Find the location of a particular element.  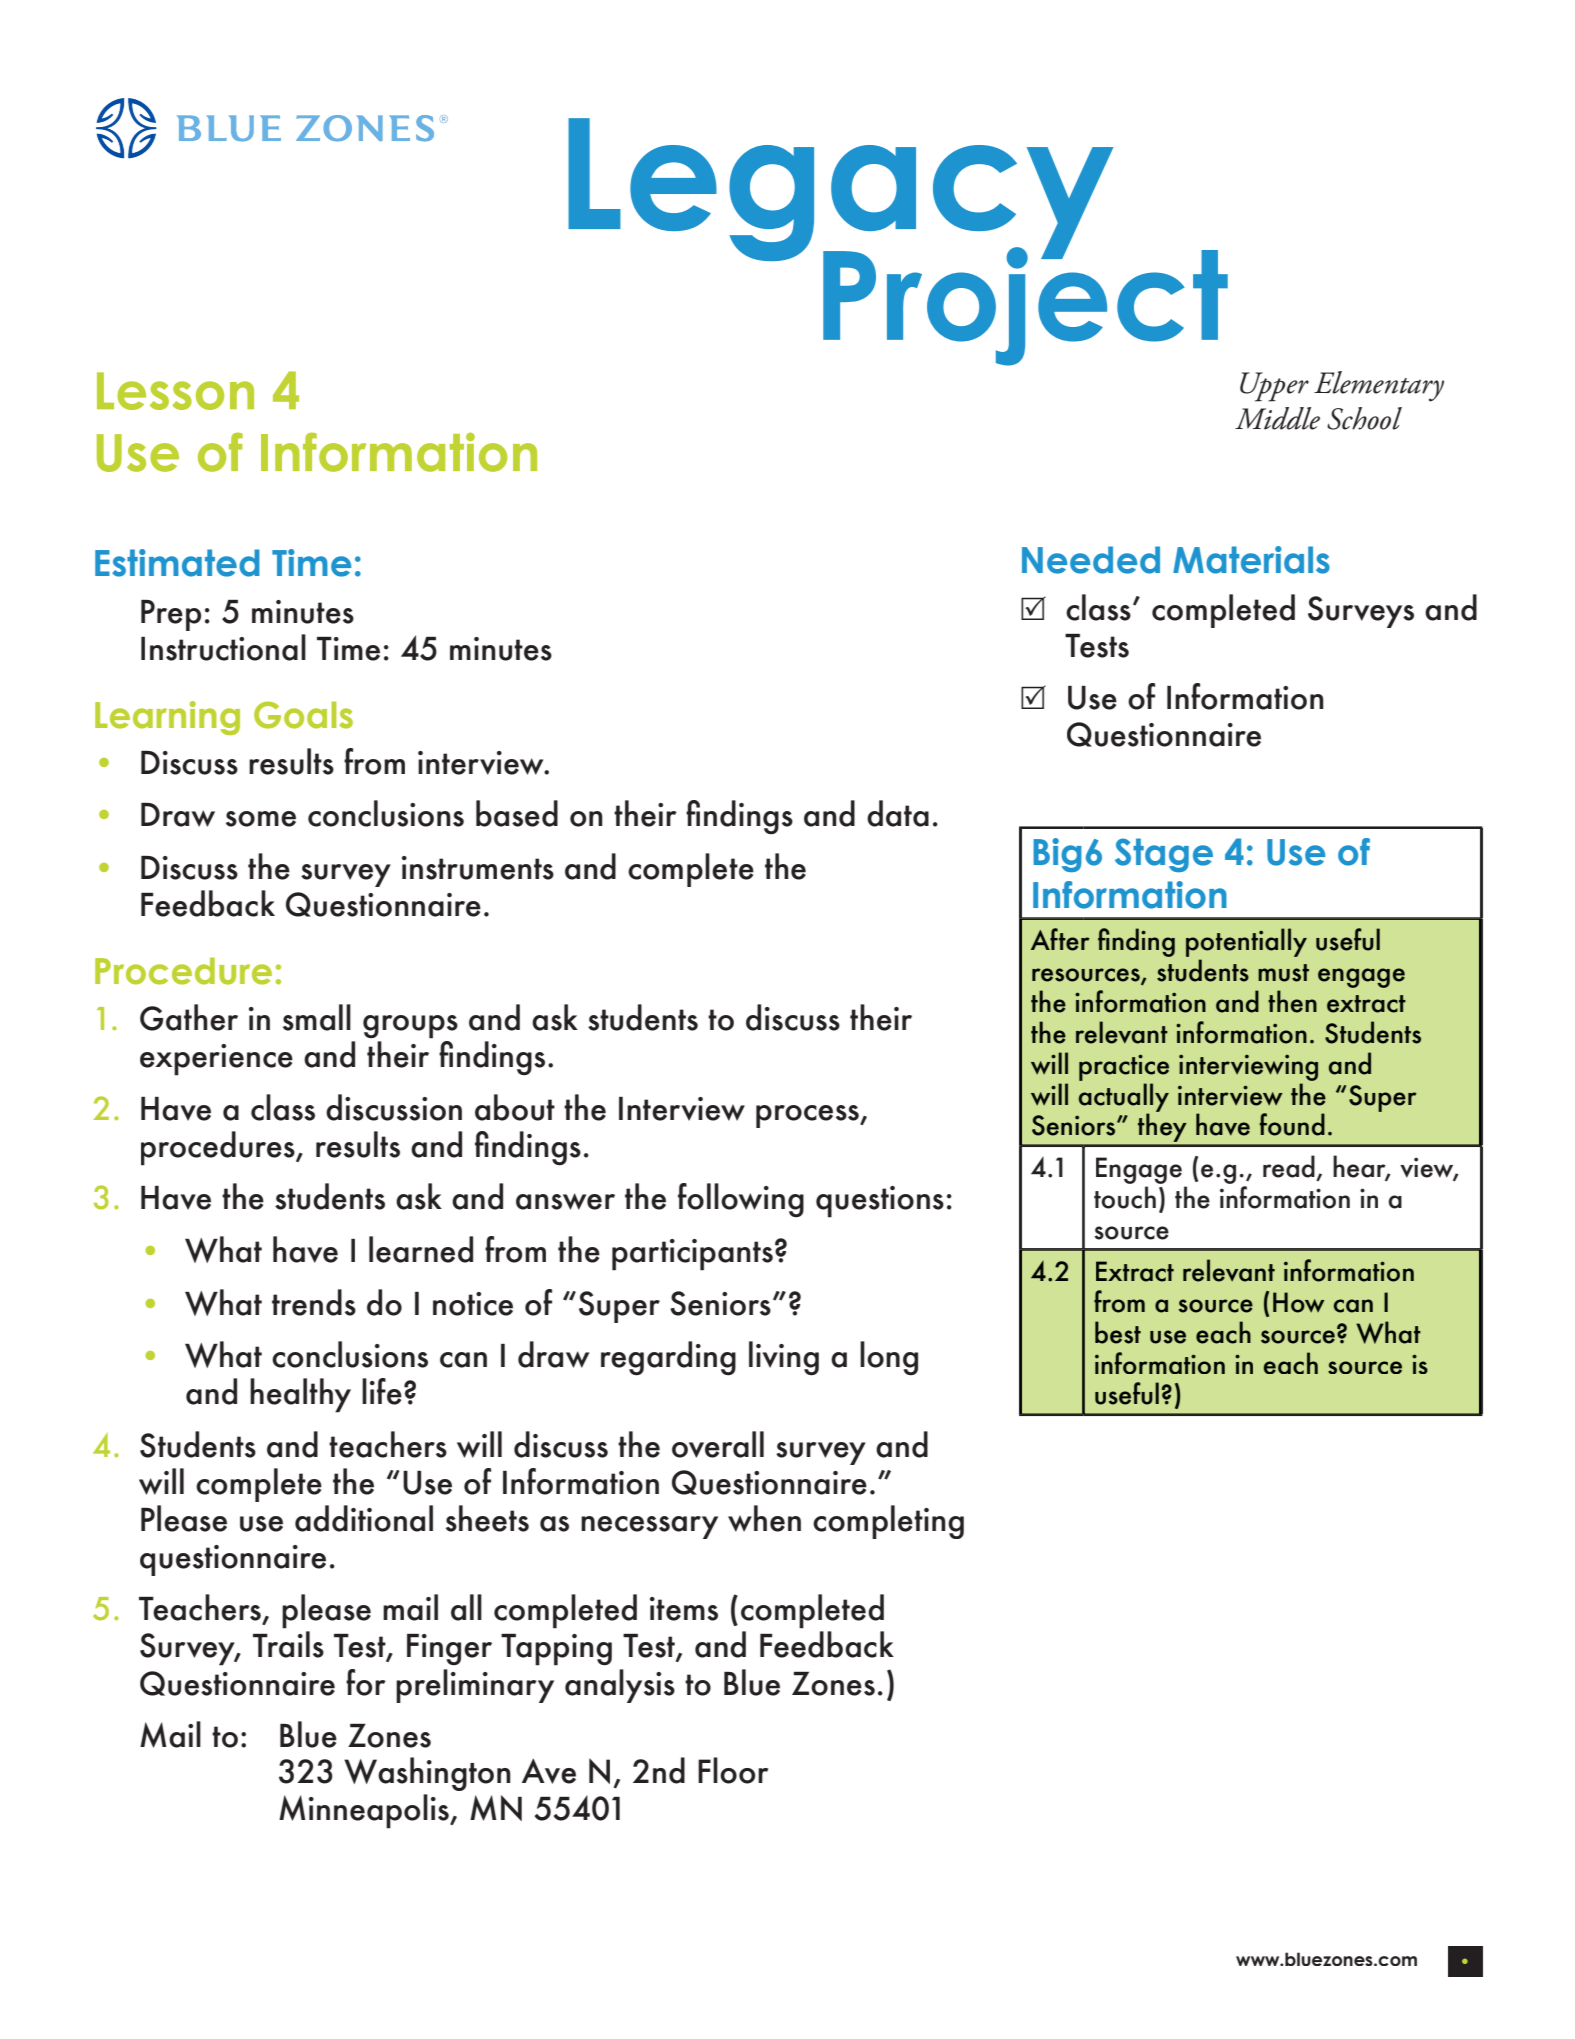

completing is located at coordinates (888, 1522).
